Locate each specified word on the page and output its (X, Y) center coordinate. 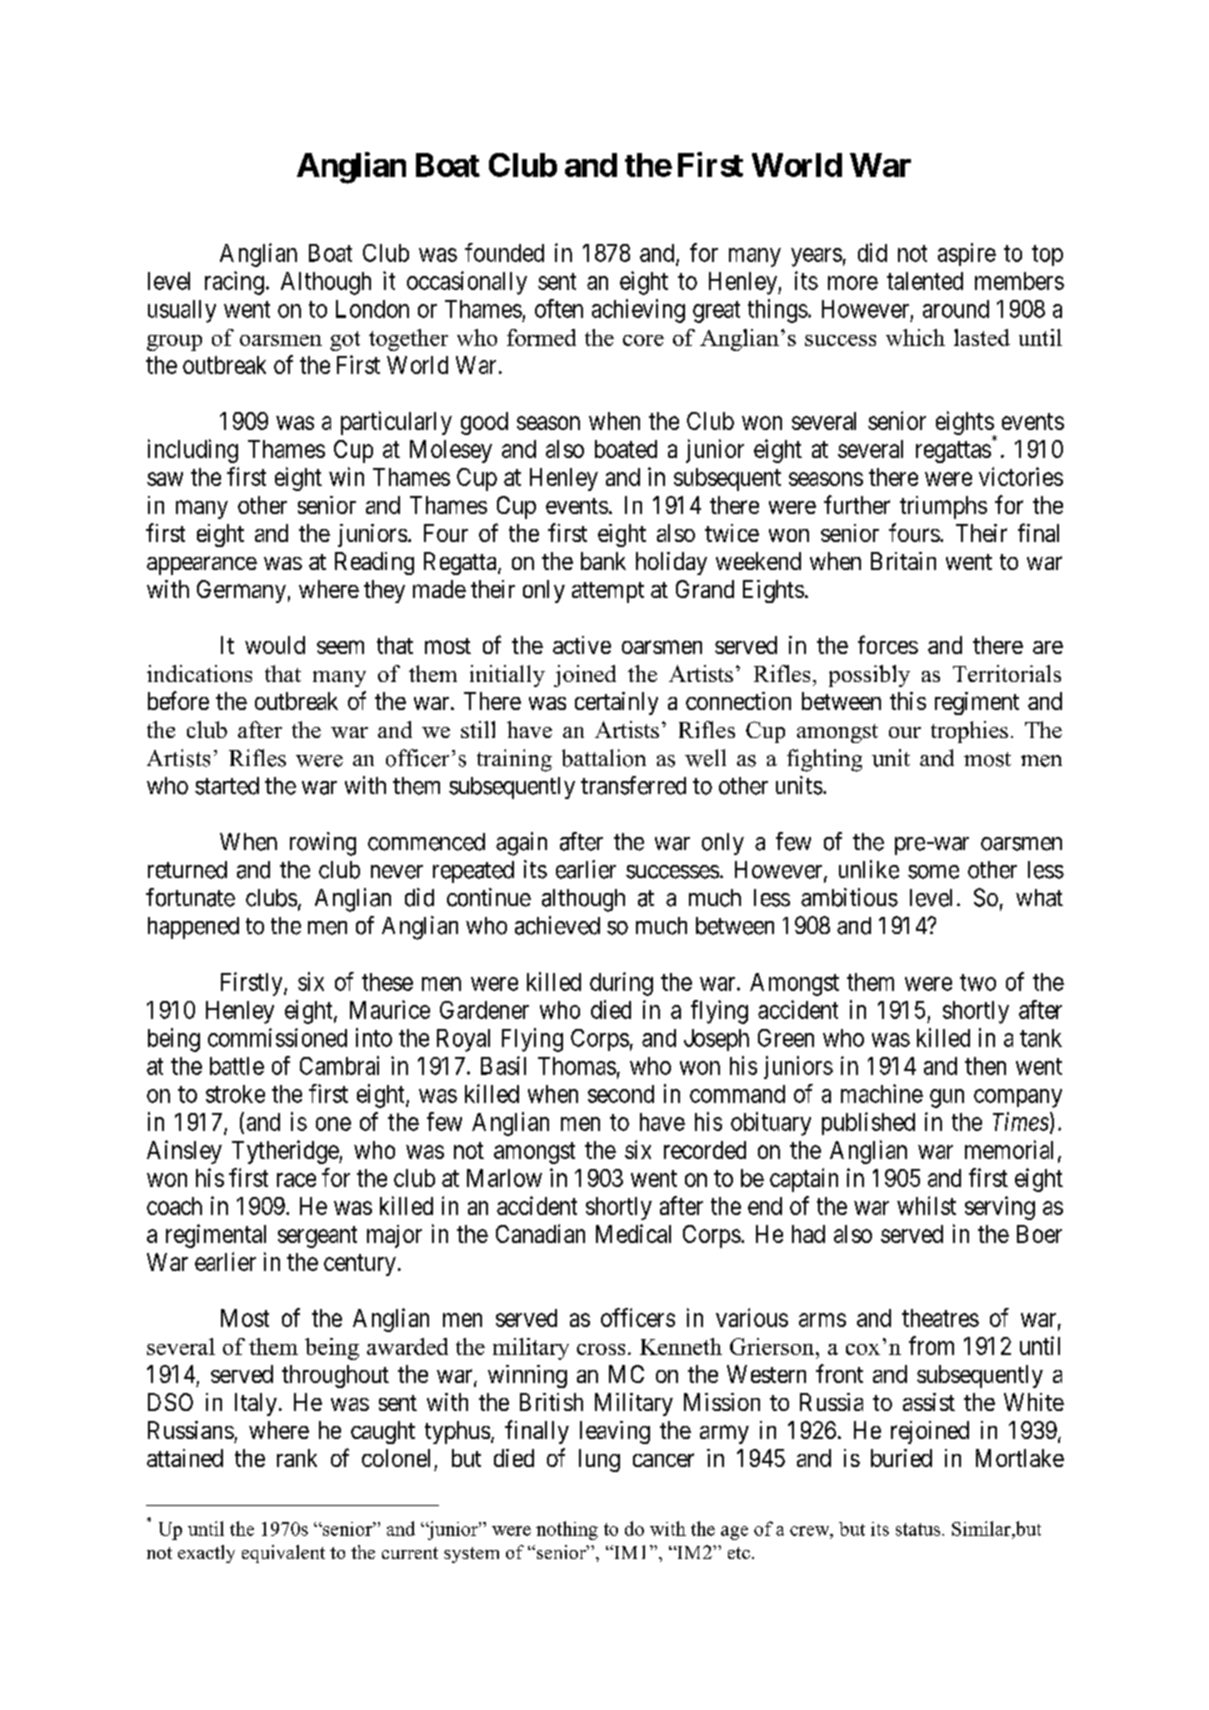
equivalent (283, 1554)
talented (925, 281)
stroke (235, 1094)
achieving (638, 311)
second (621, 1094)
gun (947, 1098)
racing (234, 283)
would (275, 645)
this (908, 701)
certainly (616, 703)
